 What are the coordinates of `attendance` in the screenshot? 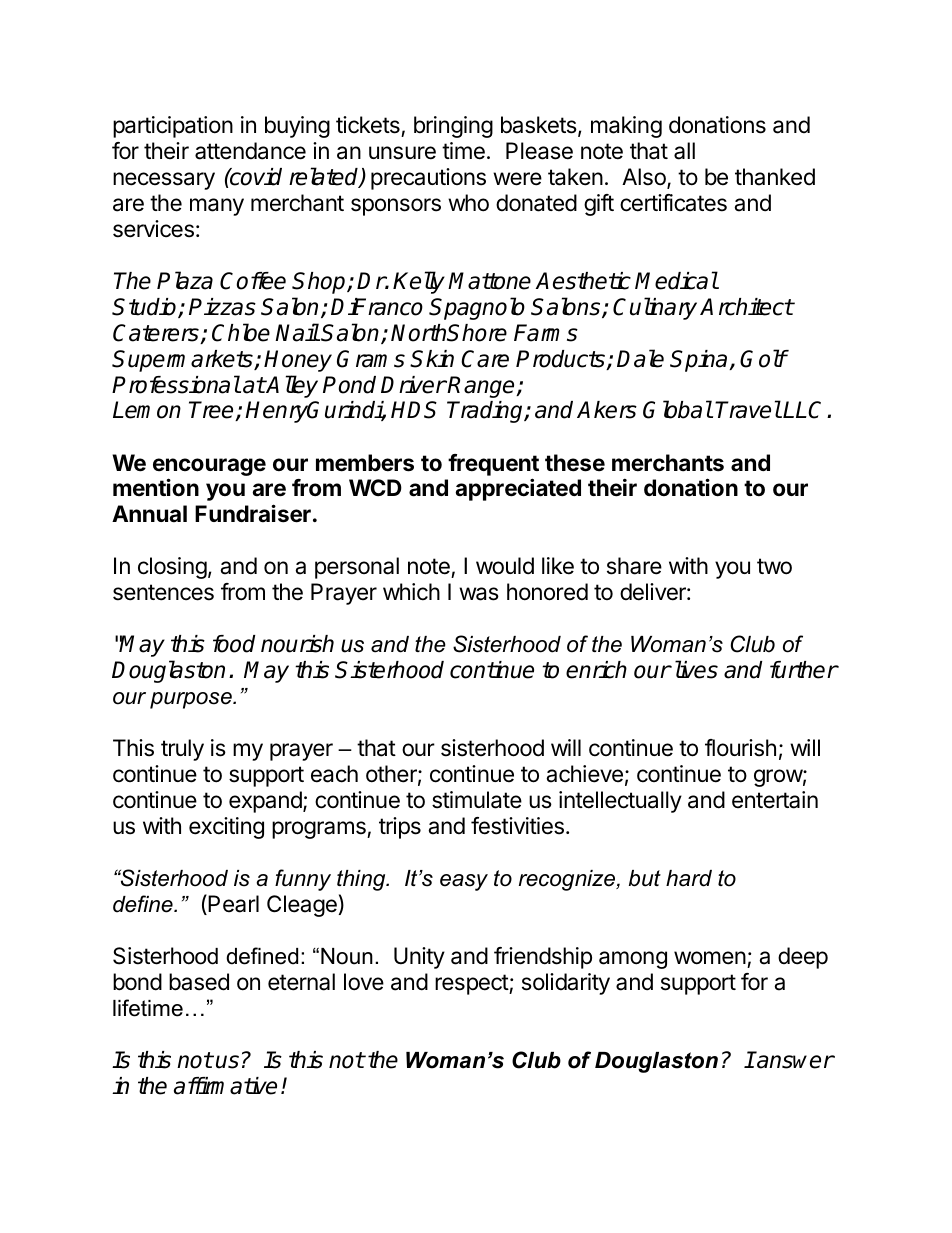 It's located at (250, 151).
